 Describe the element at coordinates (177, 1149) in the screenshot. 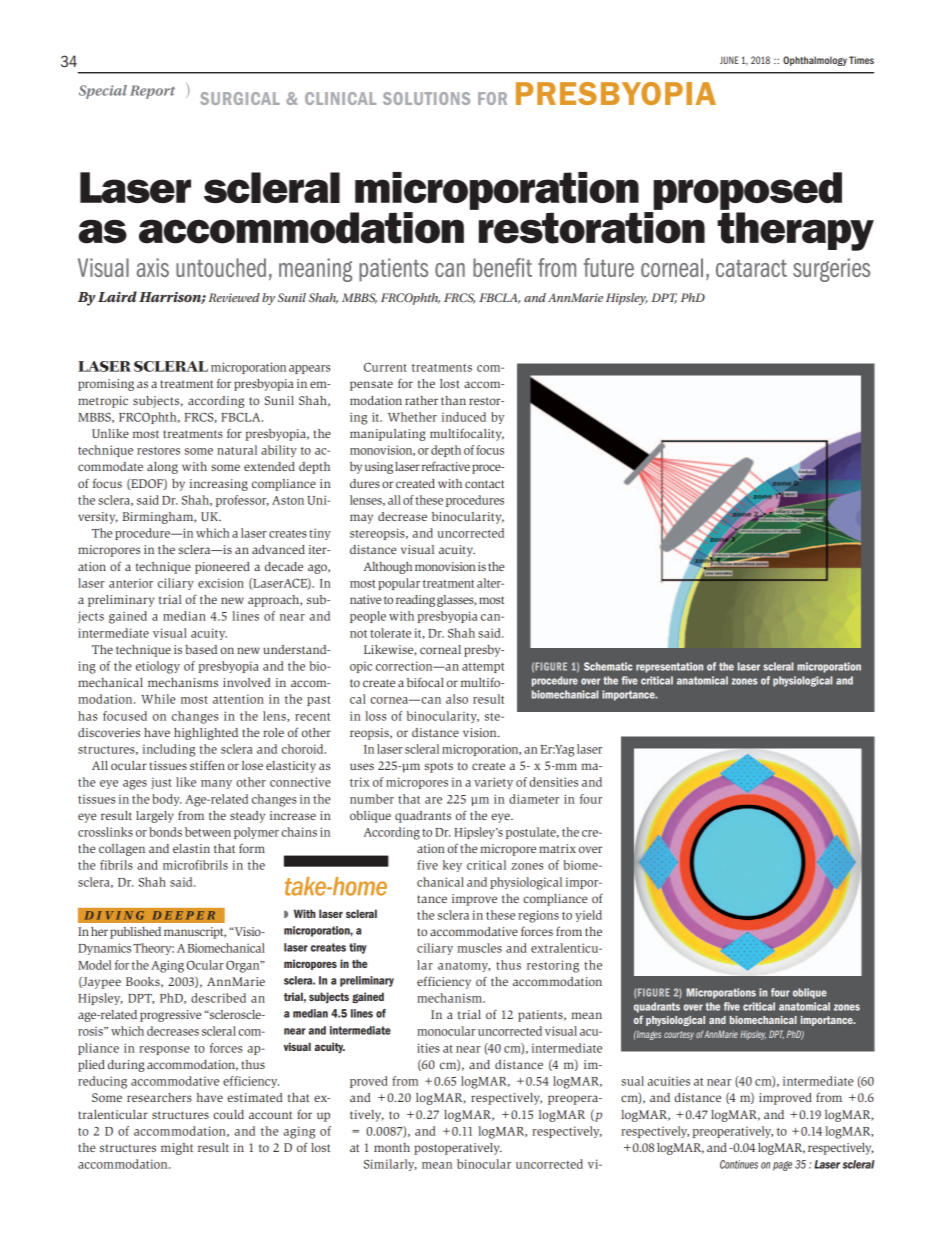

I see `might` at that location.
